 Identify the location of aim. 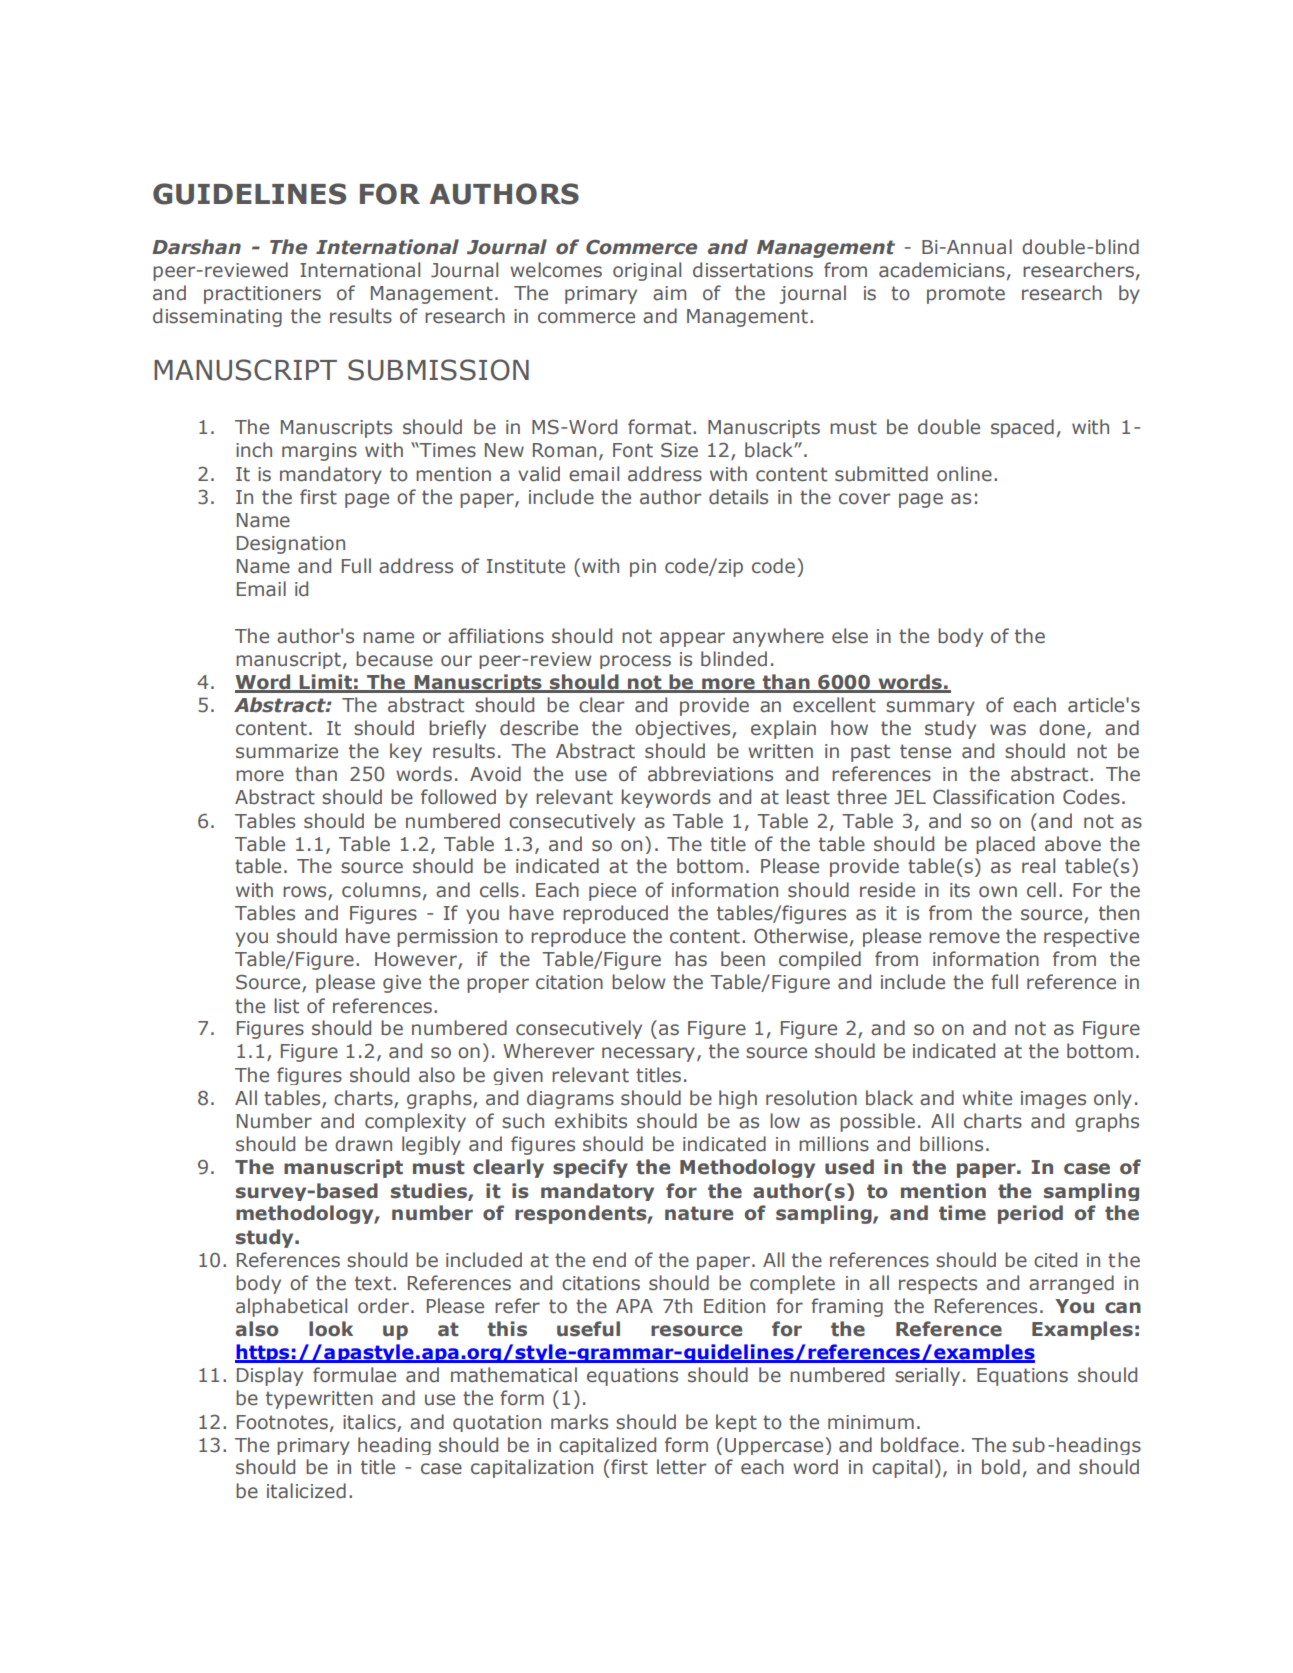
(669, 293).
